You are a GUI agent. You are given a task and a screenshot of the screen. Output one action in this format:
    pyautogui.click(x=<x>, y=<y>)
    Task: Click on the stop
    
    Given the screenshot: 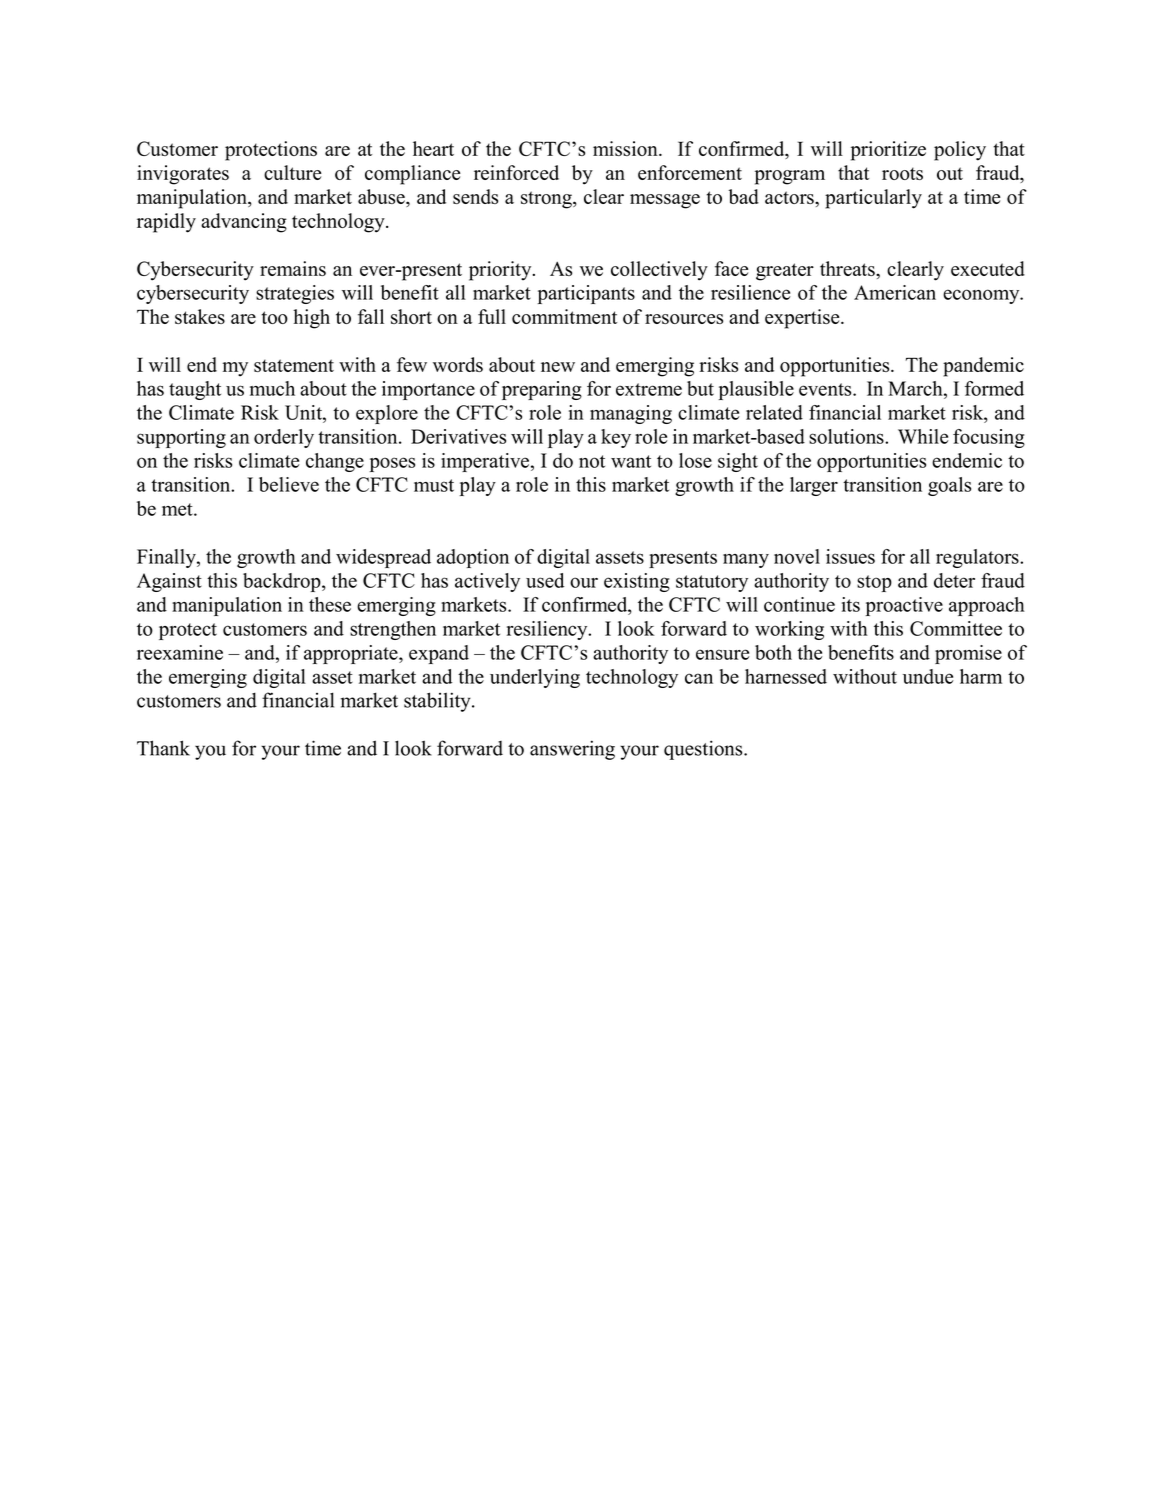 What is the action you would take?
    pyautogui.click(x=874, y=583)
